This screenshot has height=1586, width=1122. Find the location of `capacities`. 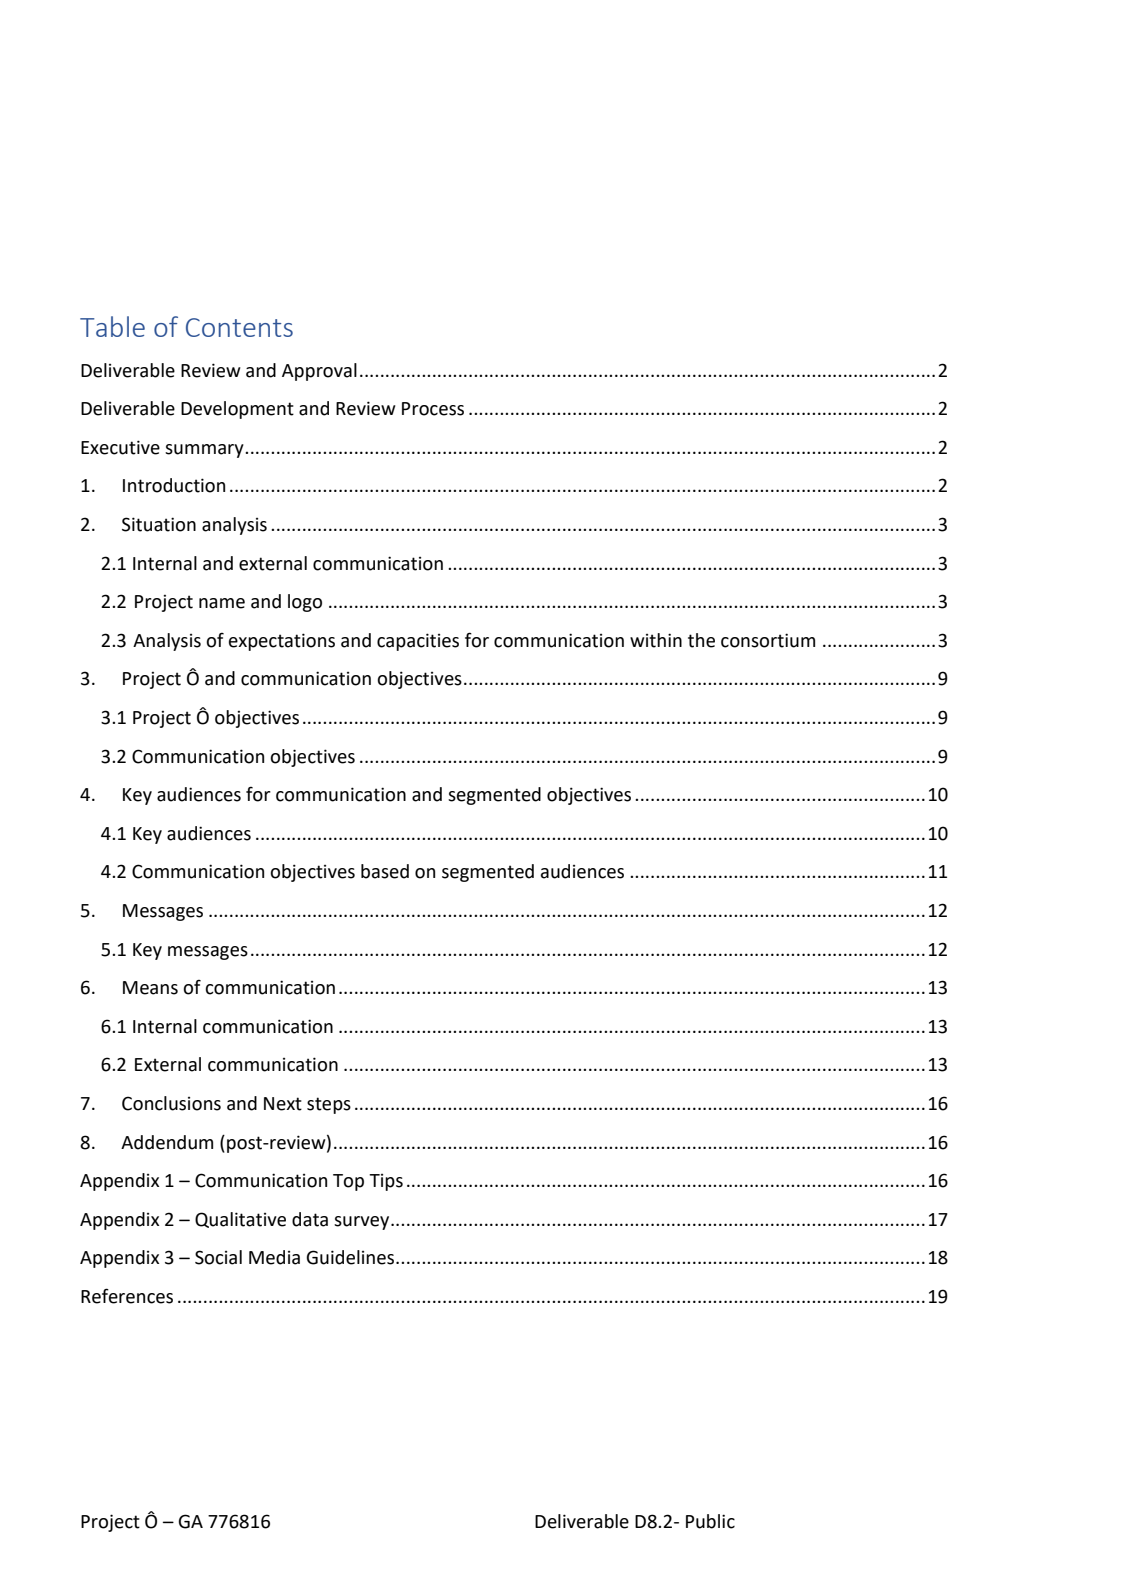

capacities is located at coordinates (418, 642).
